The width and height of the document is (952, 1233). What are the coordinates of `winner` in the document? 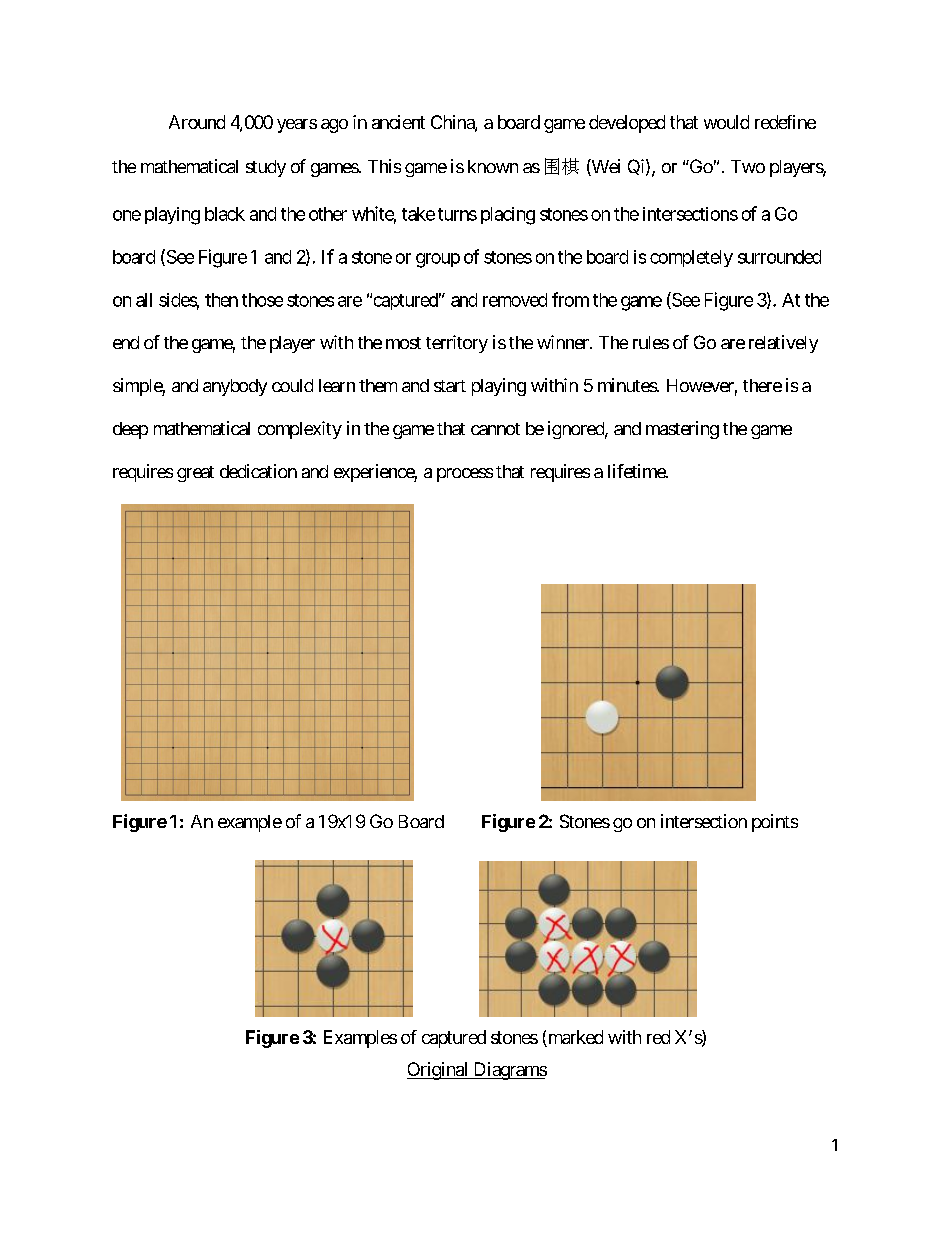 It's located at (564, 342).
